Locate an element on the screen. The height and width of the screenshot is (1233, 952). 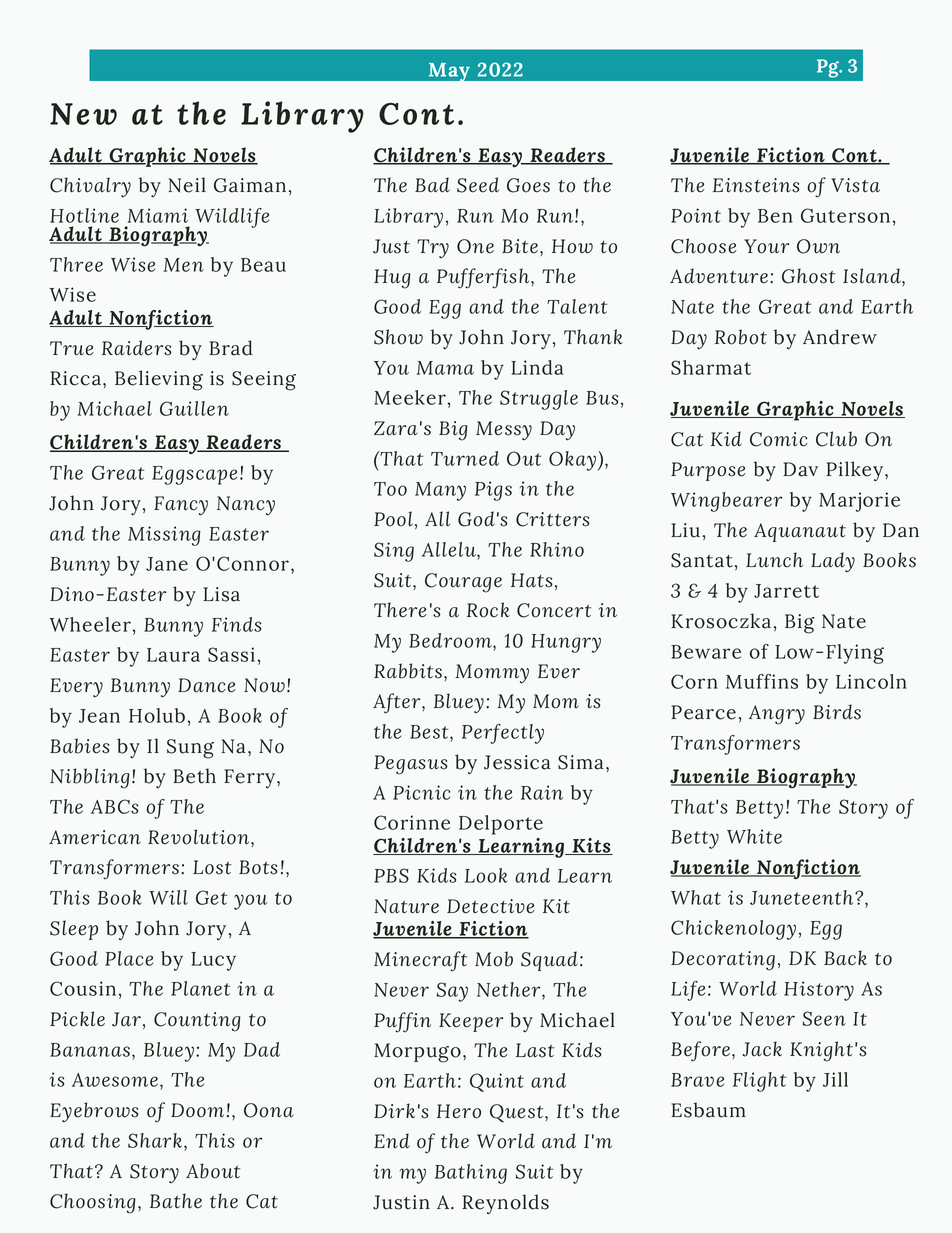
Revolution is located at coordinates (200, 837).
